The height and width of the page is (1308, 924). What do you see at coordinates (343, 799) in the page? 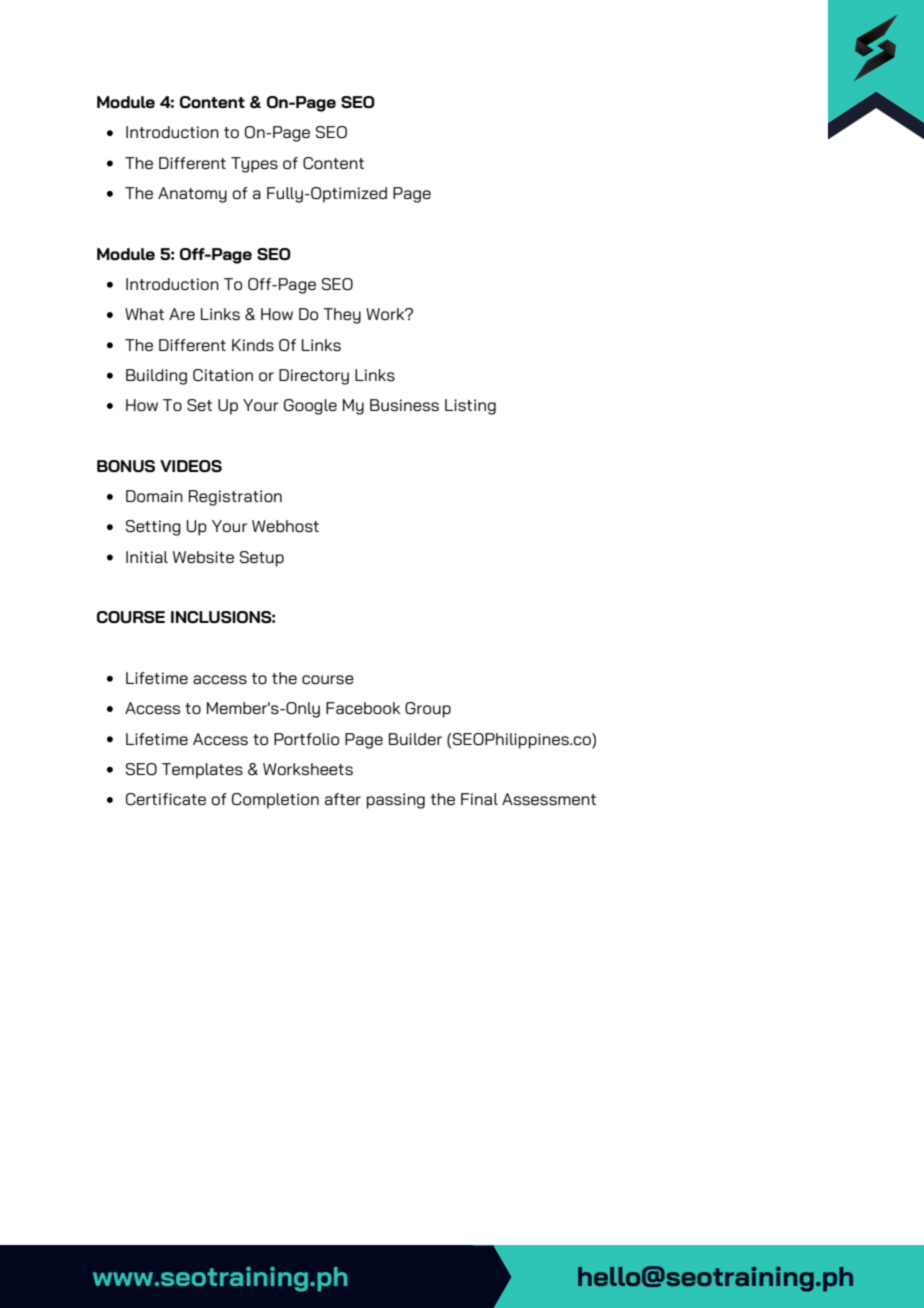
I see `after` at bounding box center [343, 799].
